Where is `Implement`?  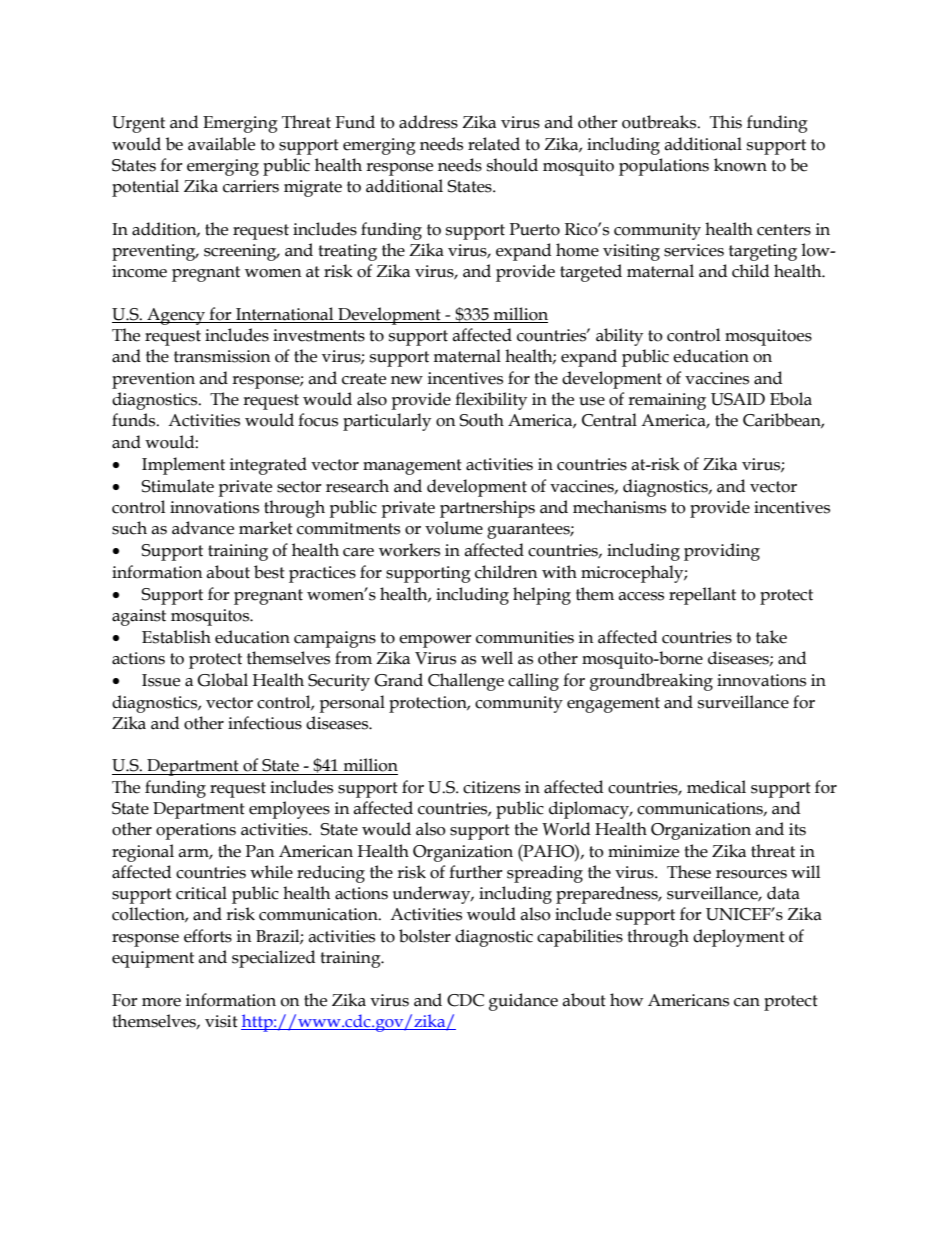
Implement is located at coordinates (183, 466).
